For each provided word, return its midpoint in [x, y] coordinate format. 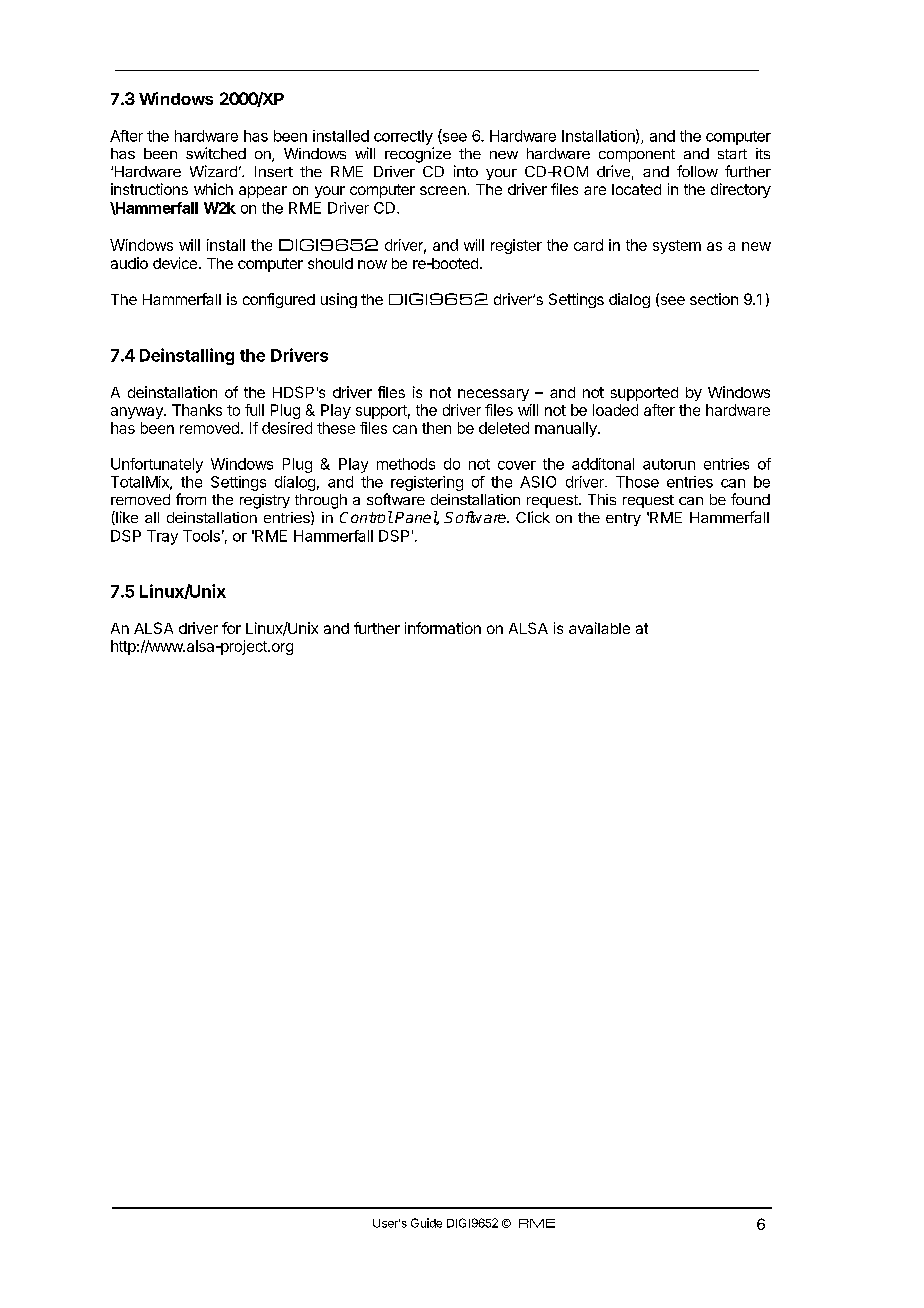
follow [697, 171]
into [466, 171]
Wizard [213, 171]
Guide [426, 1223]
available [599, 628]
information [443, 628]
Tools [201, 536]
